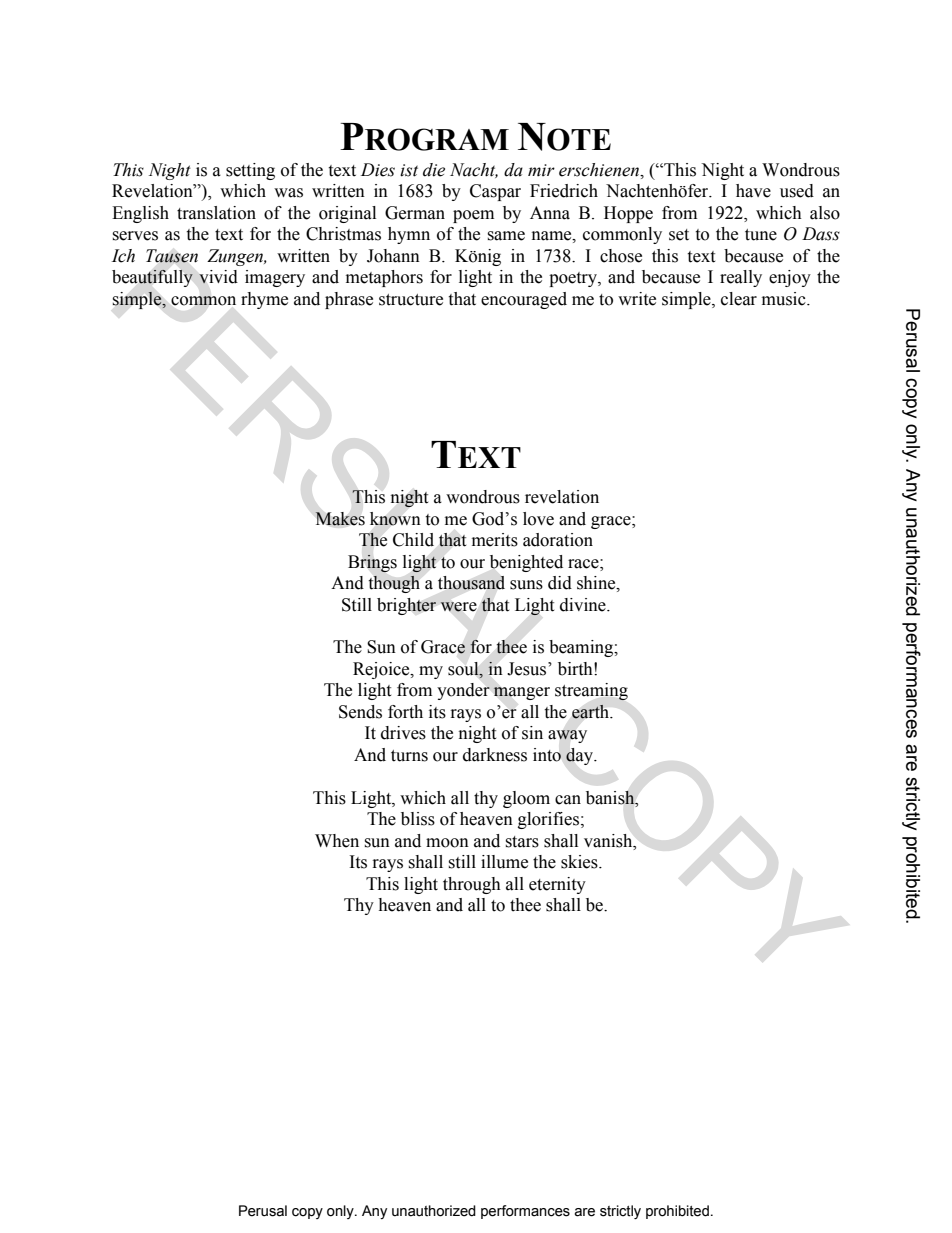  What do you see at coordinates (264, 300) in the screenshot?
I see `rhyme` at bounding box center [264, 300].
